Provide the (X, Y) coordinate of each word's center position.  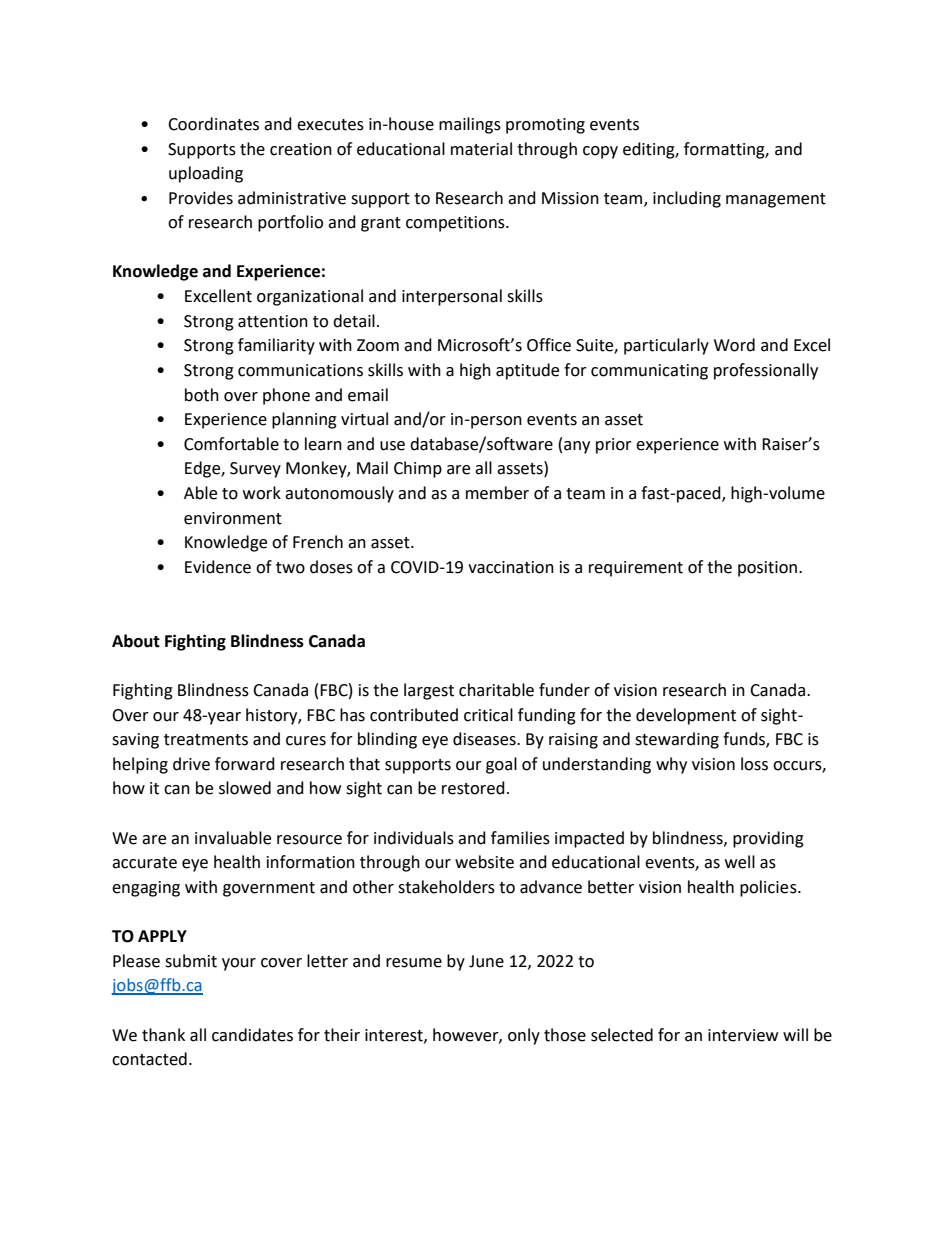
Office (549, 345)
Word (734, 345)
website (484, 862)
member (497, 493)
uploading (206, 174)
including (687, 199)
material (481, 149)
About (136, 641)
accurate (144, 863)
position (769, 569)
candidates (252, 1035)
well (740, 862)
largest (429, 691)
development (686, 716)
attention (273, 321)
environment (233, 518)
